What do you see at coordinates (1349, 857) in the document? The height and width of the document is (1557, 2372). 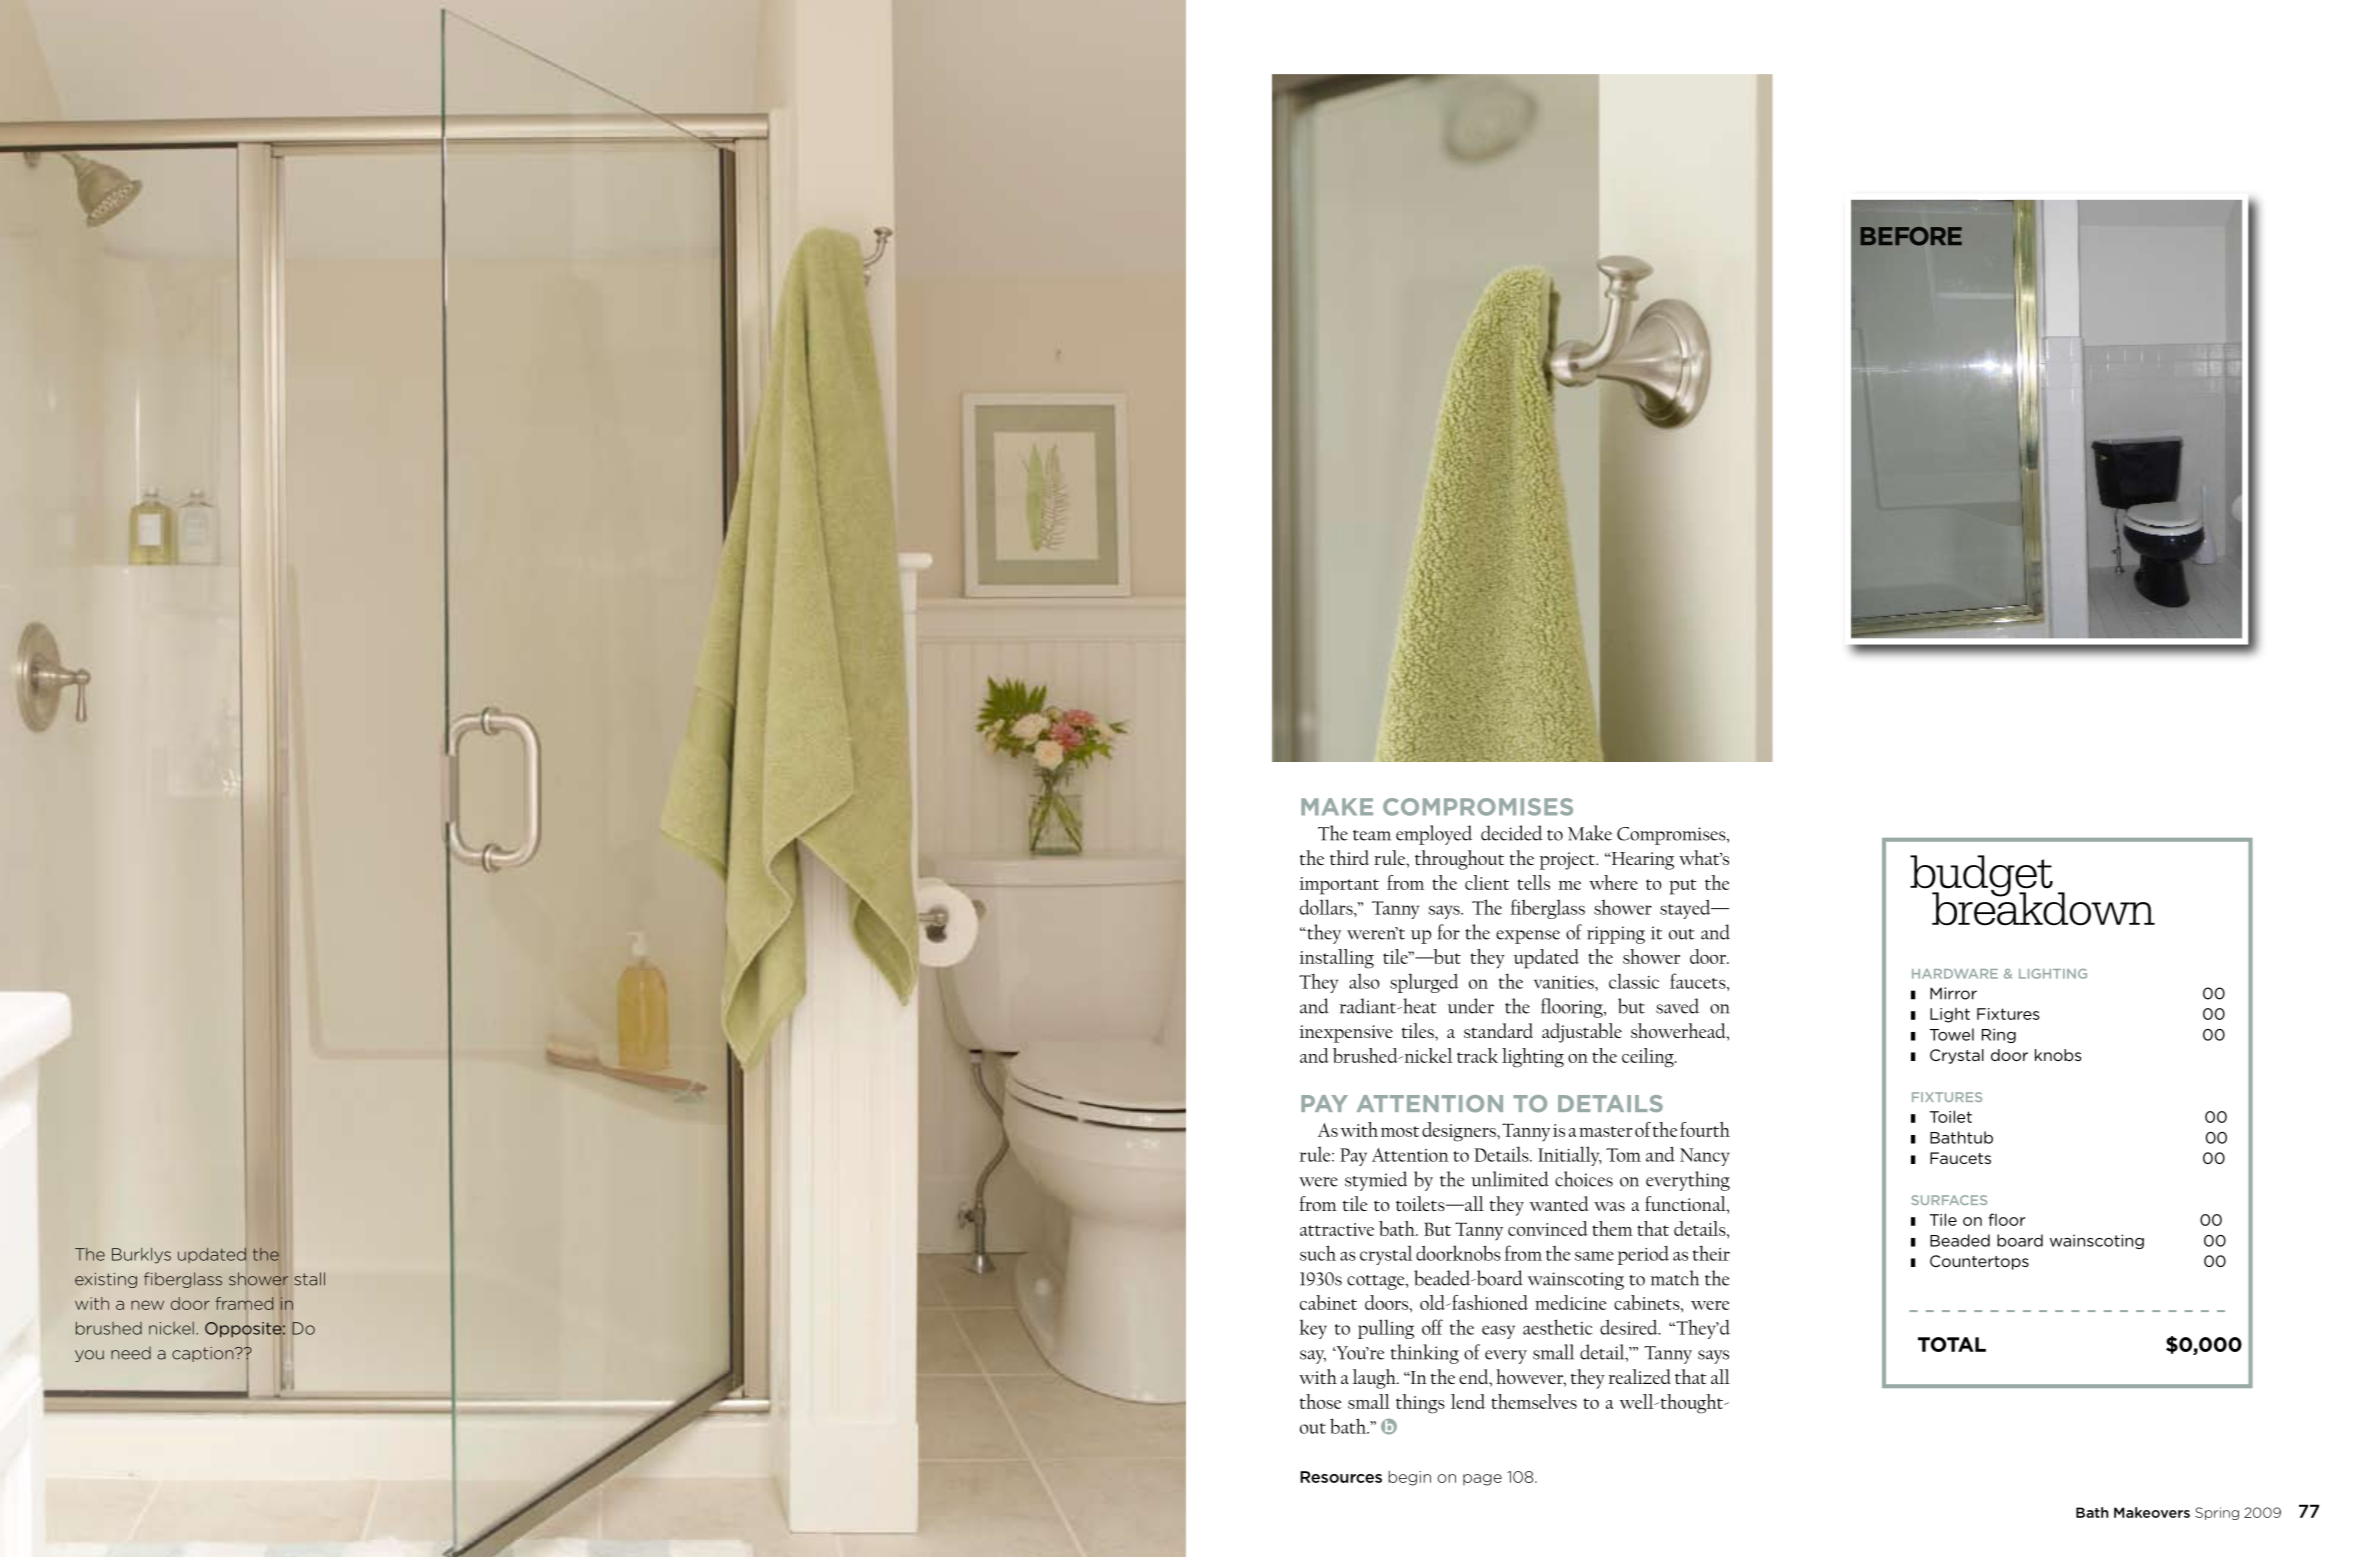 I see `third` at bounding box center [1349, 857].
